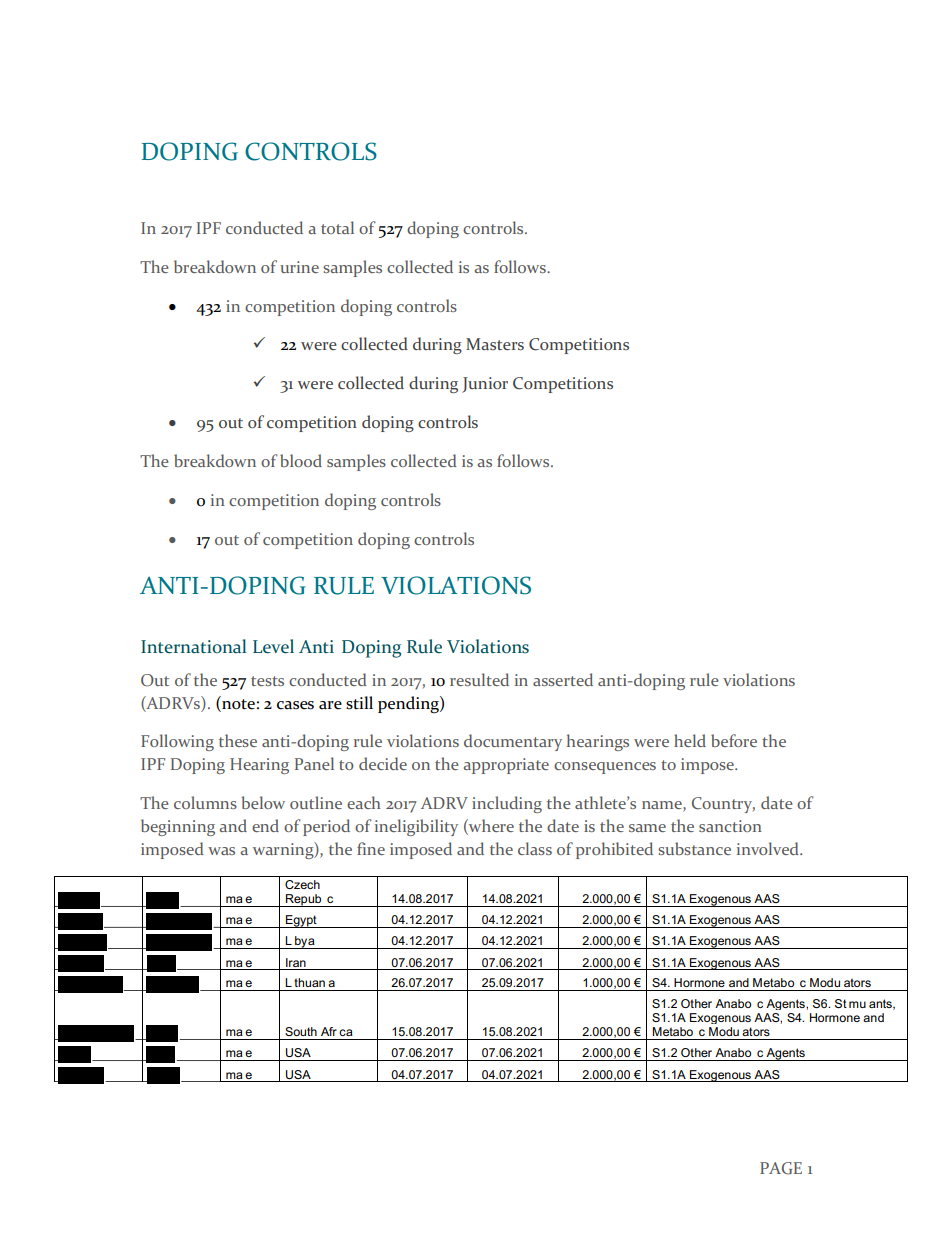  I want to click on South, so click(301, 1031).
